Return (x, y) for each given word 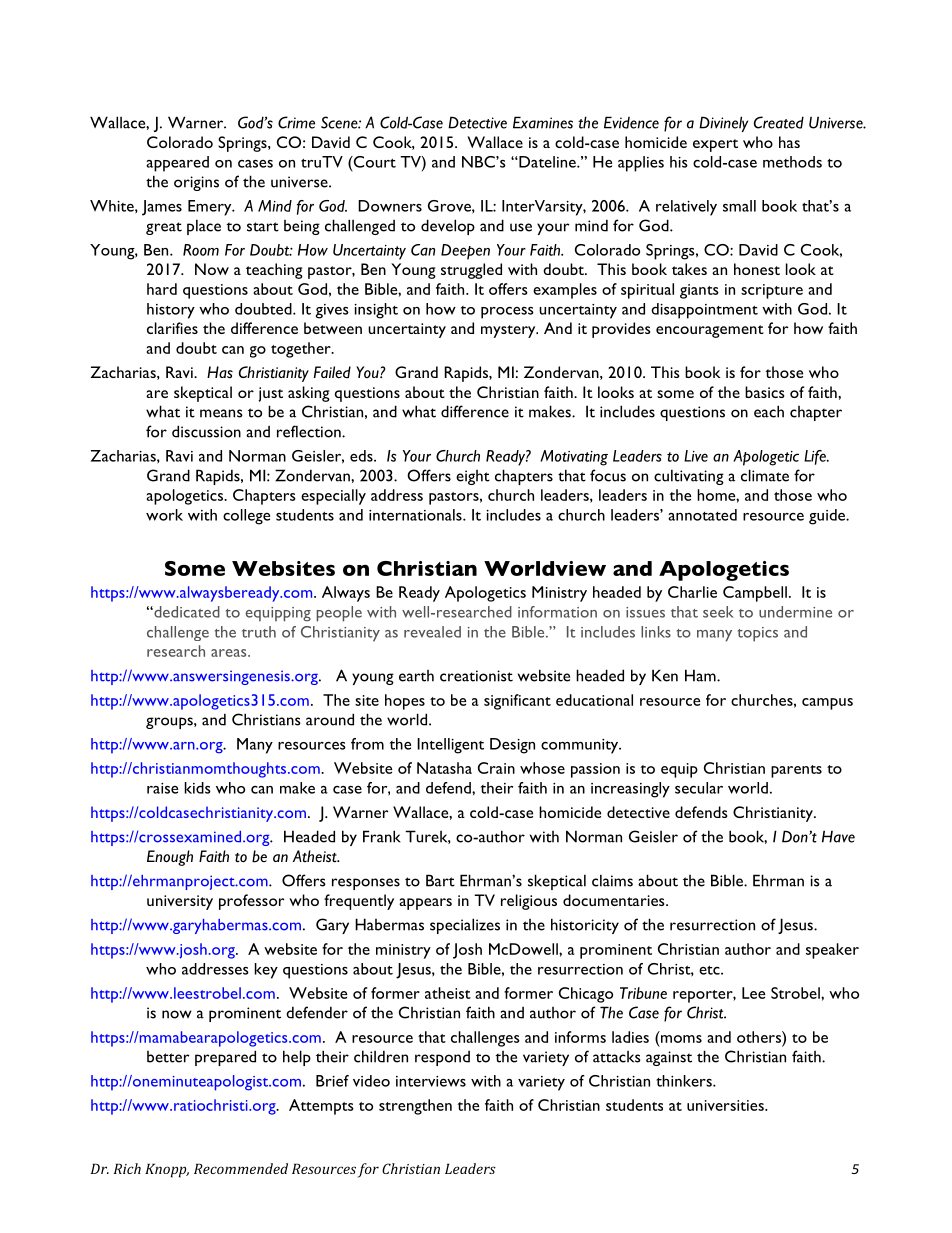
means (221, 413)
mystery (509, 331)
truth (259, 632)
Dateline (547, 162)
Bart (440, 880)
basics (764, 392)
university (180, 902)
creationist (476, 676)
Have (838, 836)
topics (758, 634)
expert (715, 145)
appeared (177, 164)
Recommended (241, 1168)
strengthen (415, 1107)
